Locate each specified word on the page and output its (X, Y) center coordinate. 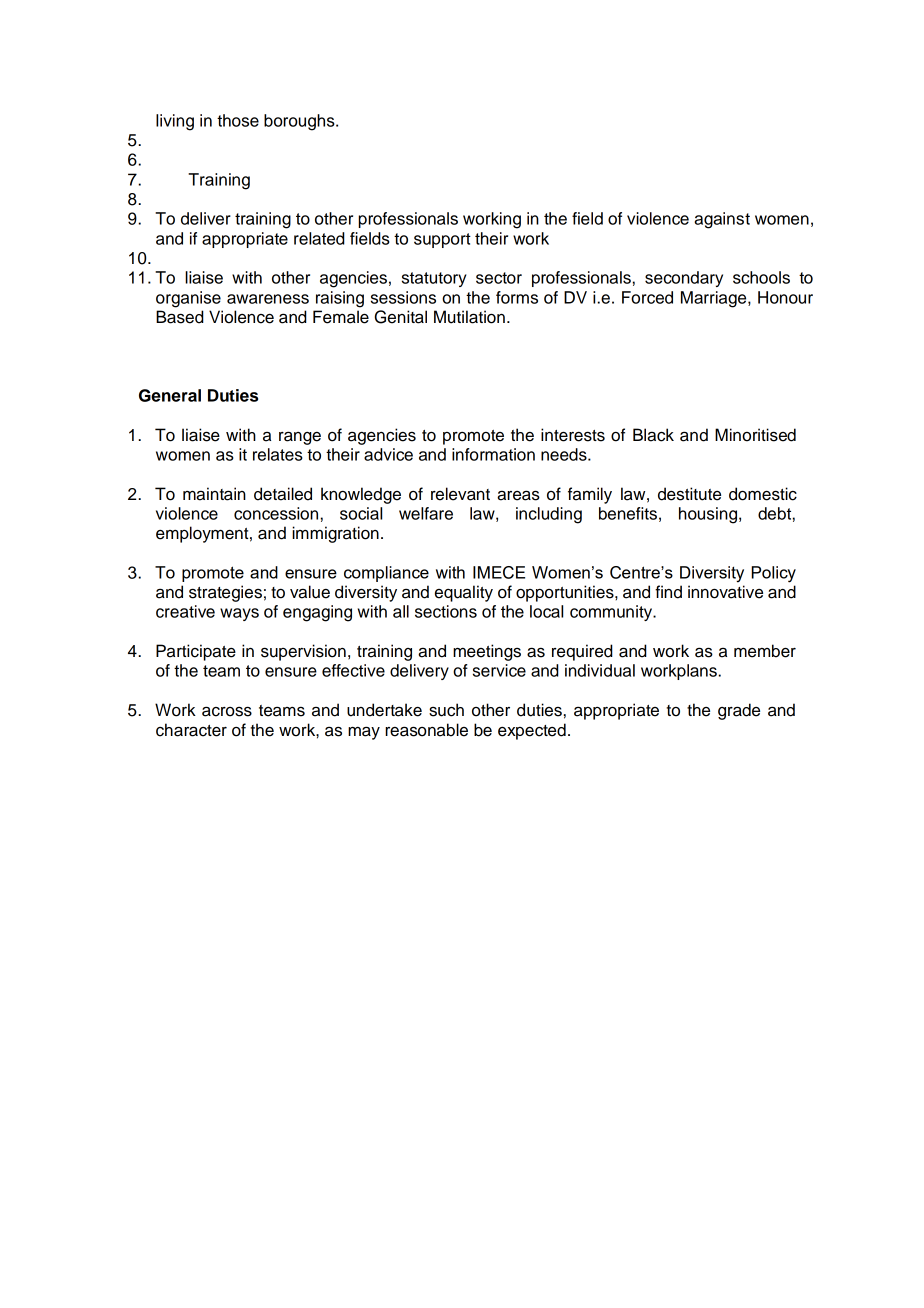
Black (653, 435)
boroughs (300, 122)
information (493, 454)
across (227, 711)
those (238, 120)
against (722, 220)
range (300, 438)
